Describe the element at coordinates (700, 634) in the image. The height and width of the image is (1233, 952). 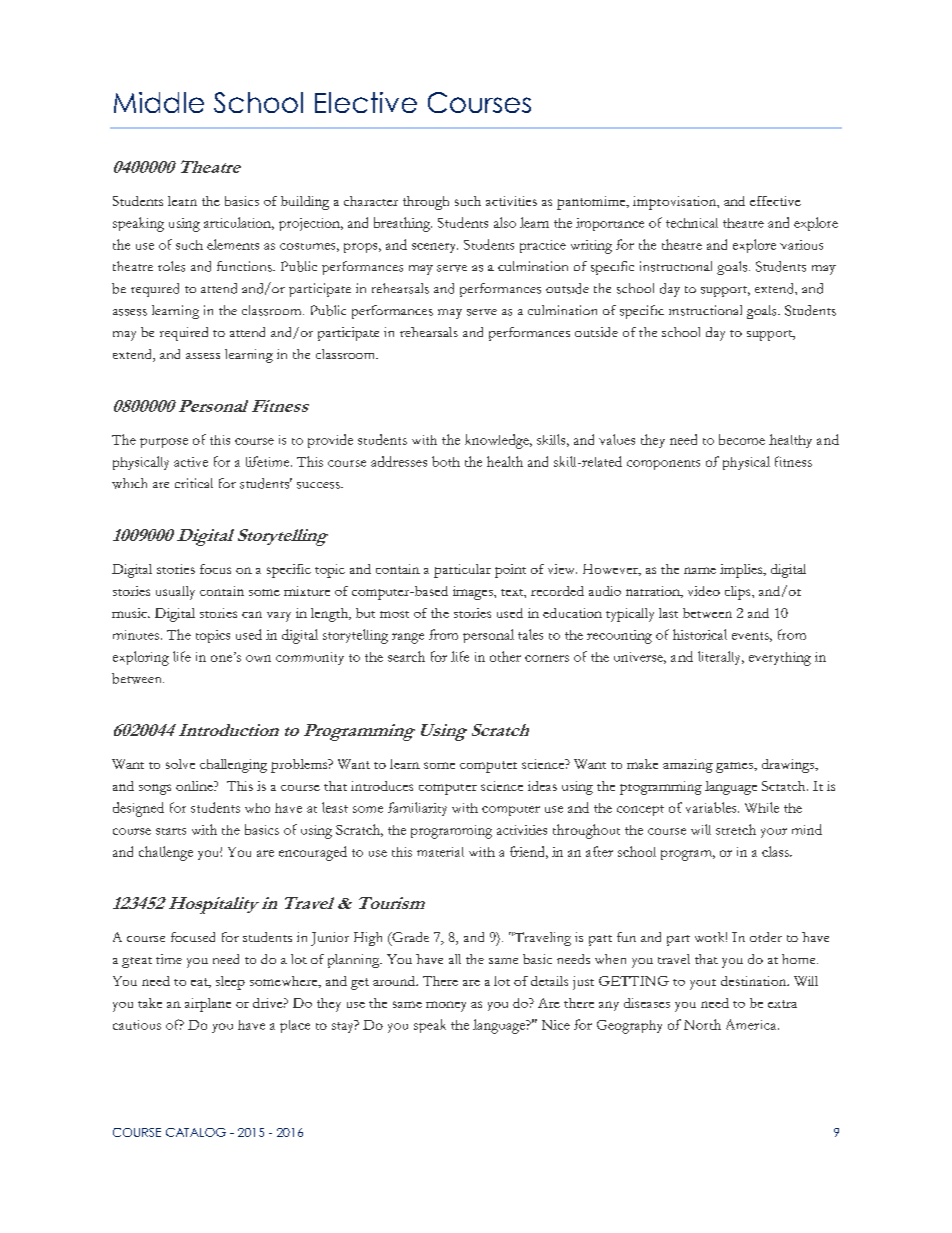
I see `historical` at that location.
